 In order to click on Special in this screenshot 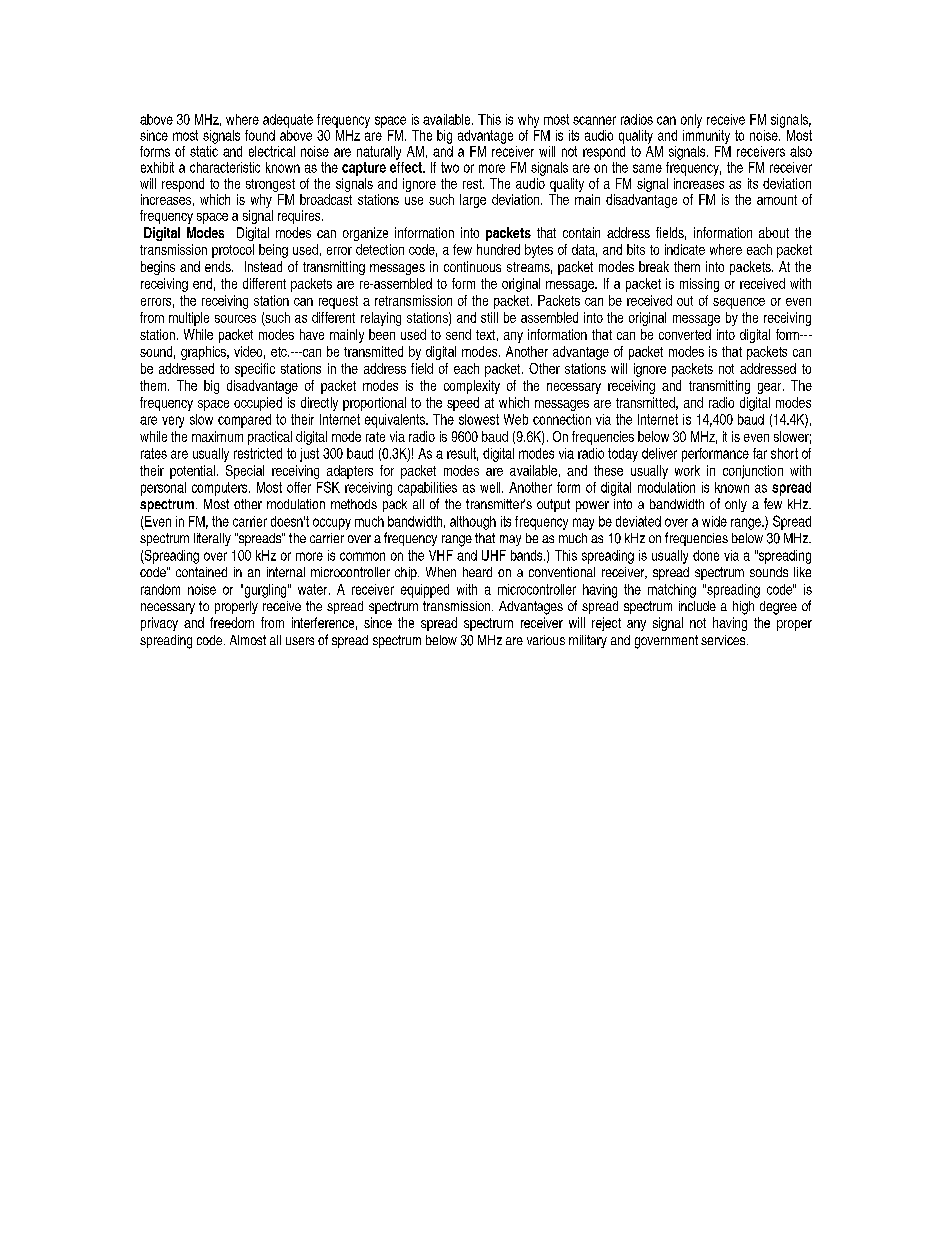, I will do `click(245, 472)`.
